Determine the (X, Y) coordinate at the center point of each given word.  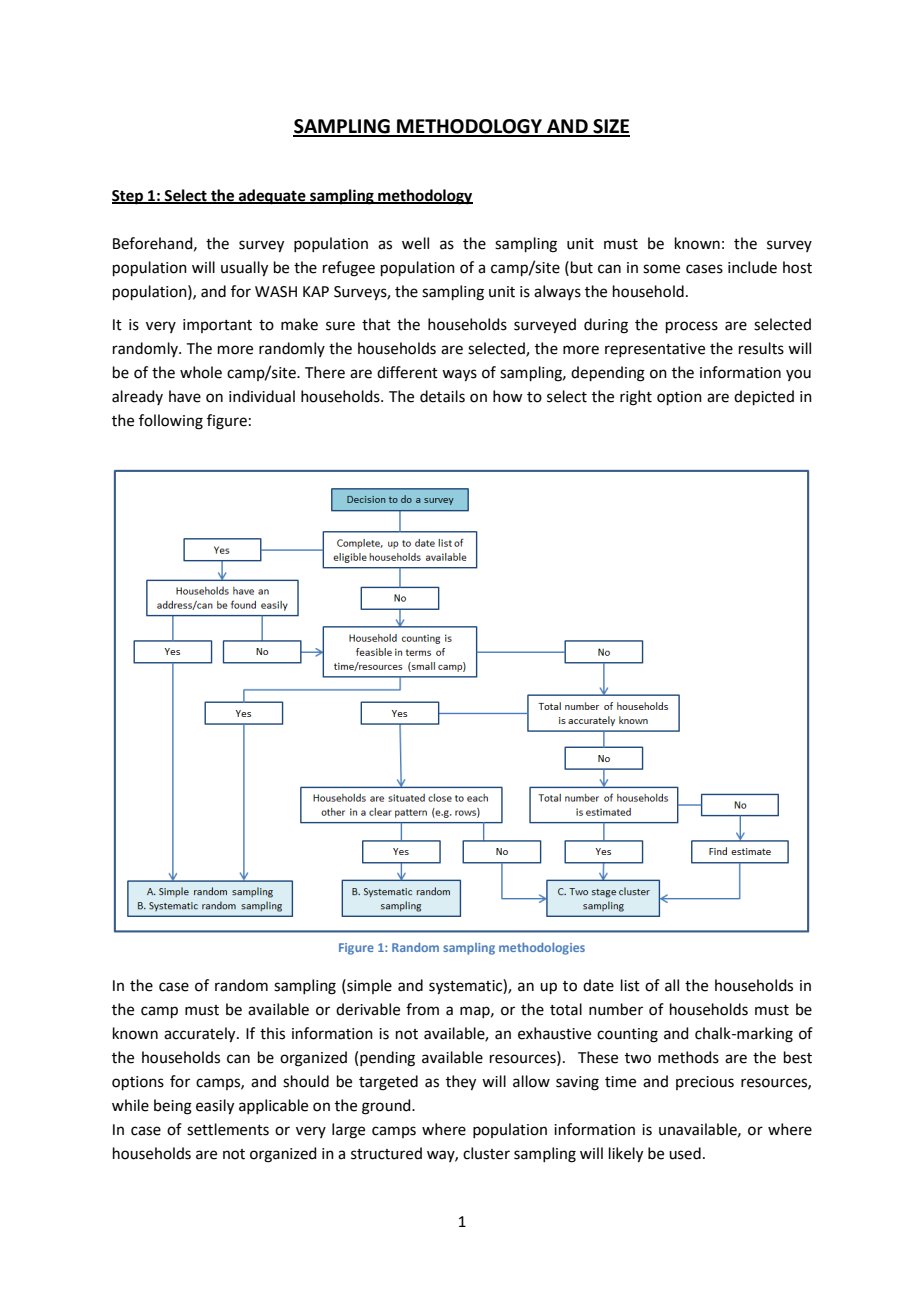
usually (244, 269)
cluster (486, 1153)
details (442, 396)
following (171, 422)
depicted (764, 397)
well (415, 243)
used (685, 1153)
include (752, 267)
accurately (201, 1035)
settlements (228, 1129)
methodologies (542, 949)
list (630, 985)
